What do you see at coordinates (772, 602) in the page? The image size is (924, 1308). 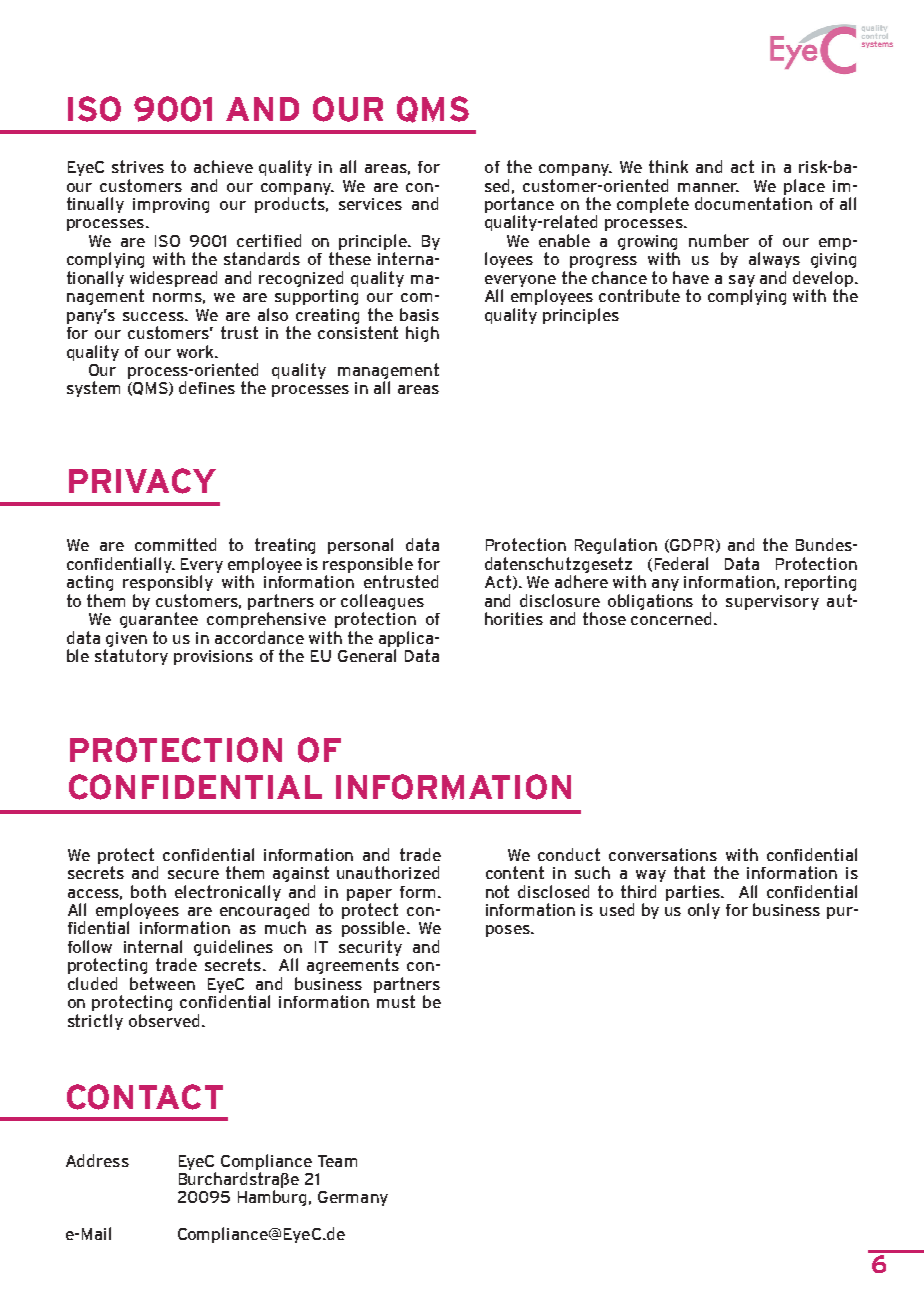 I see `supervisory` at bounding box center [772, 602].
